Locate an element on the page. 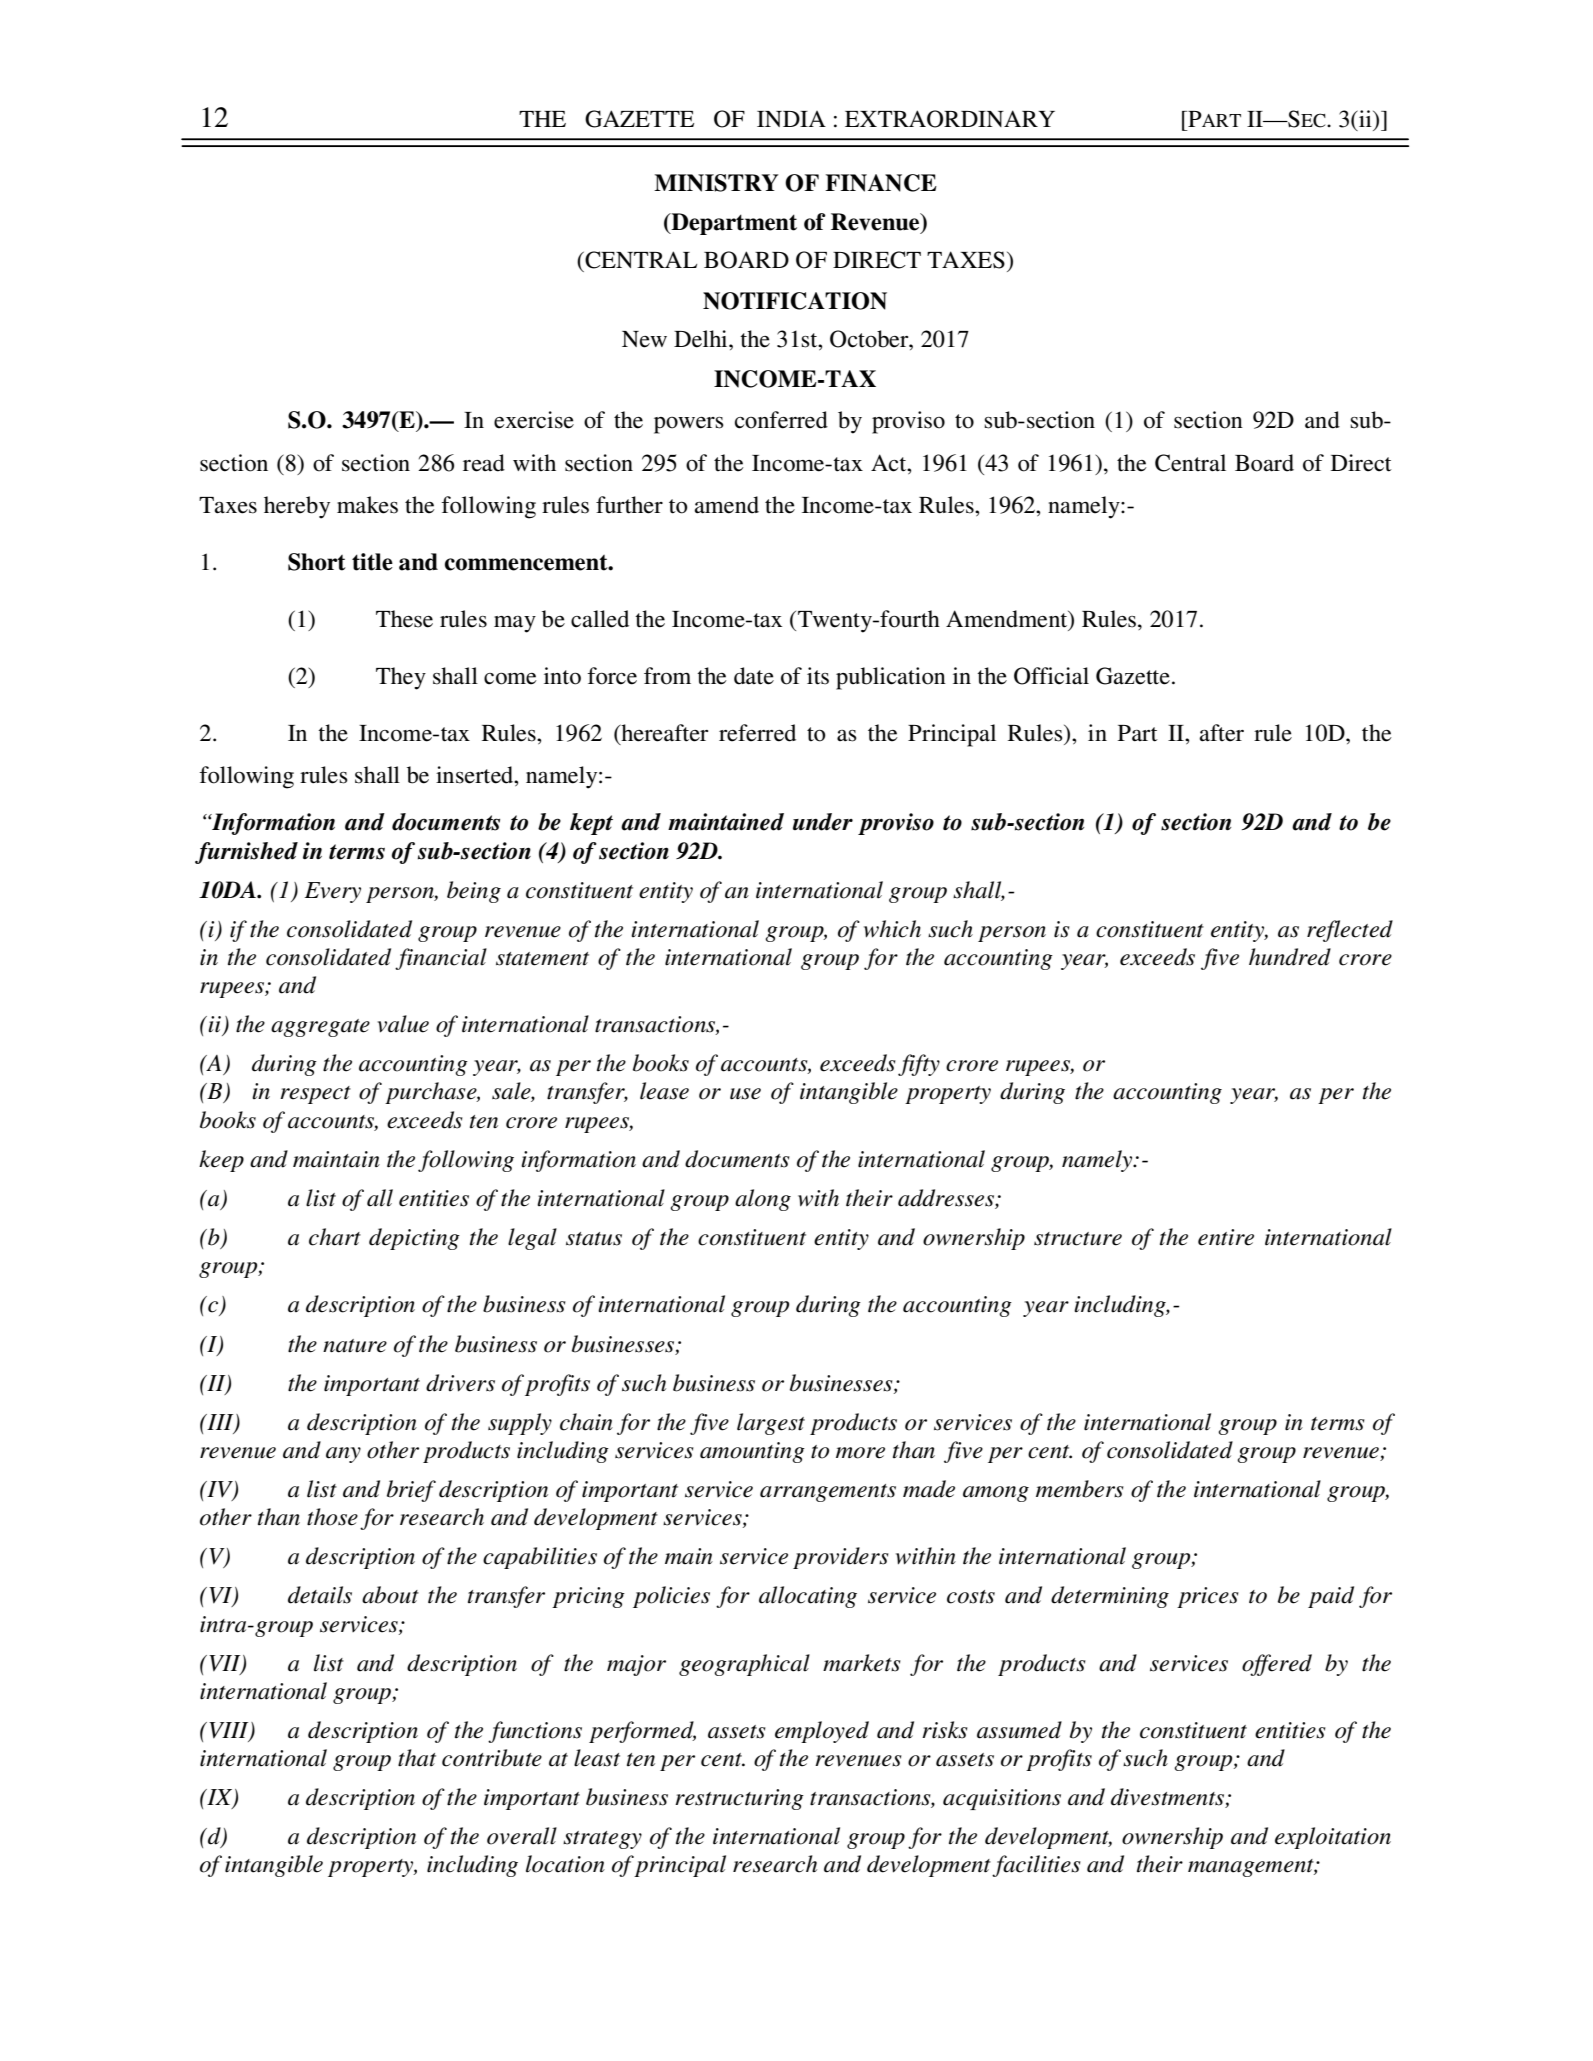  hundred is located at coordinates (1290, 957).
